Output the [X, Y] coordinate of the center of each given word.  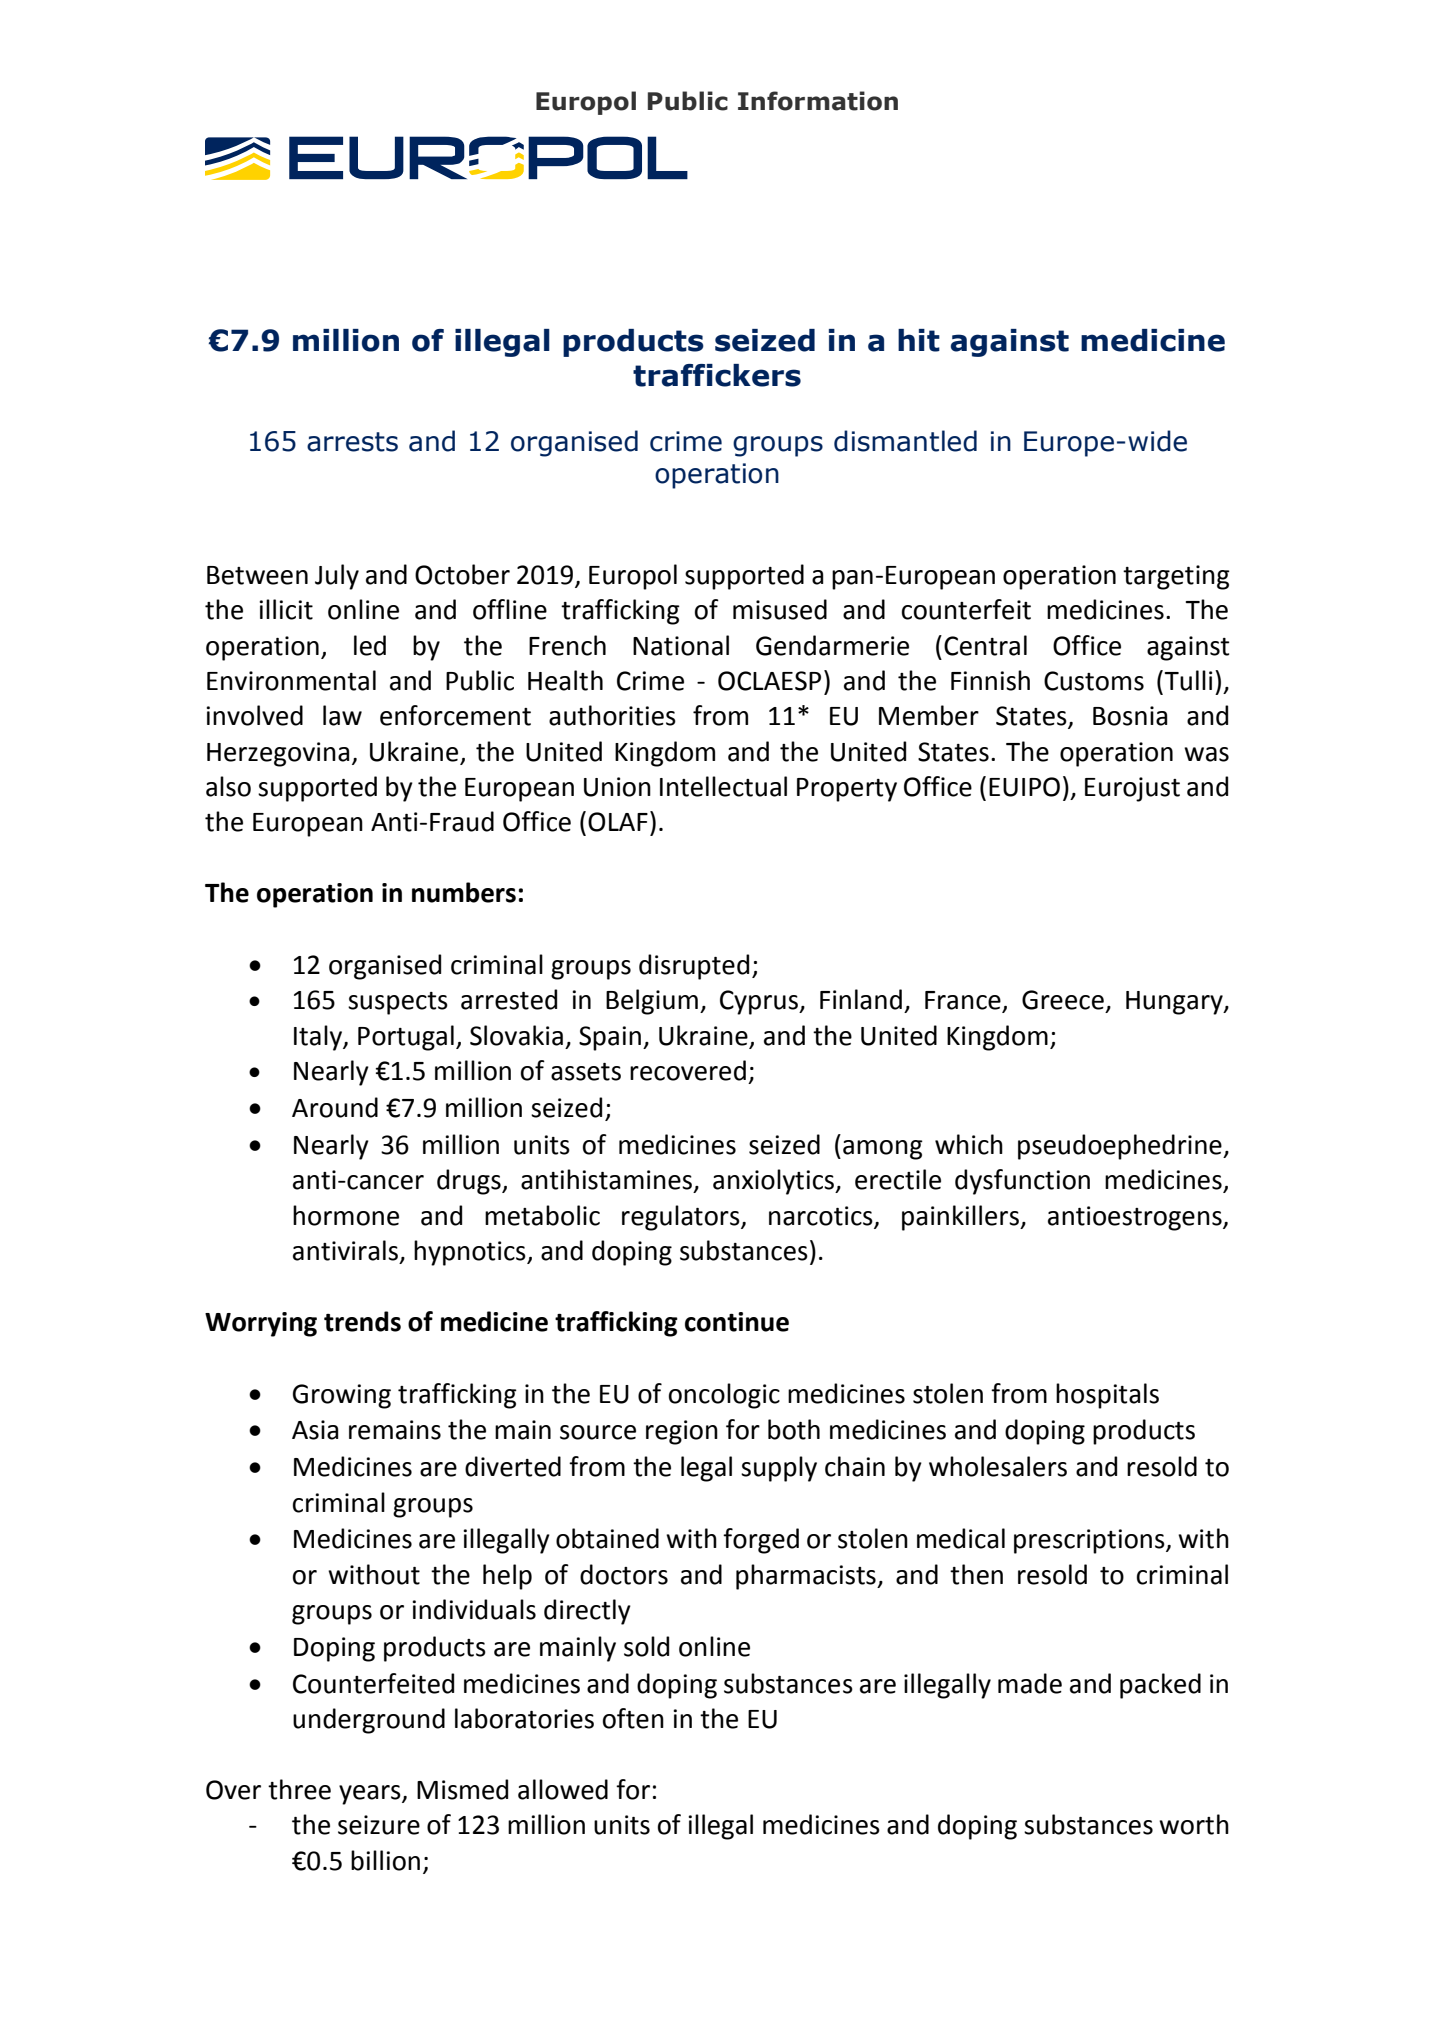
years [371, 1795]
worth [1194, 1824]
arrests [352, 442]
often [633, 1718]
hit [919, 340]
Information [818, 101]
